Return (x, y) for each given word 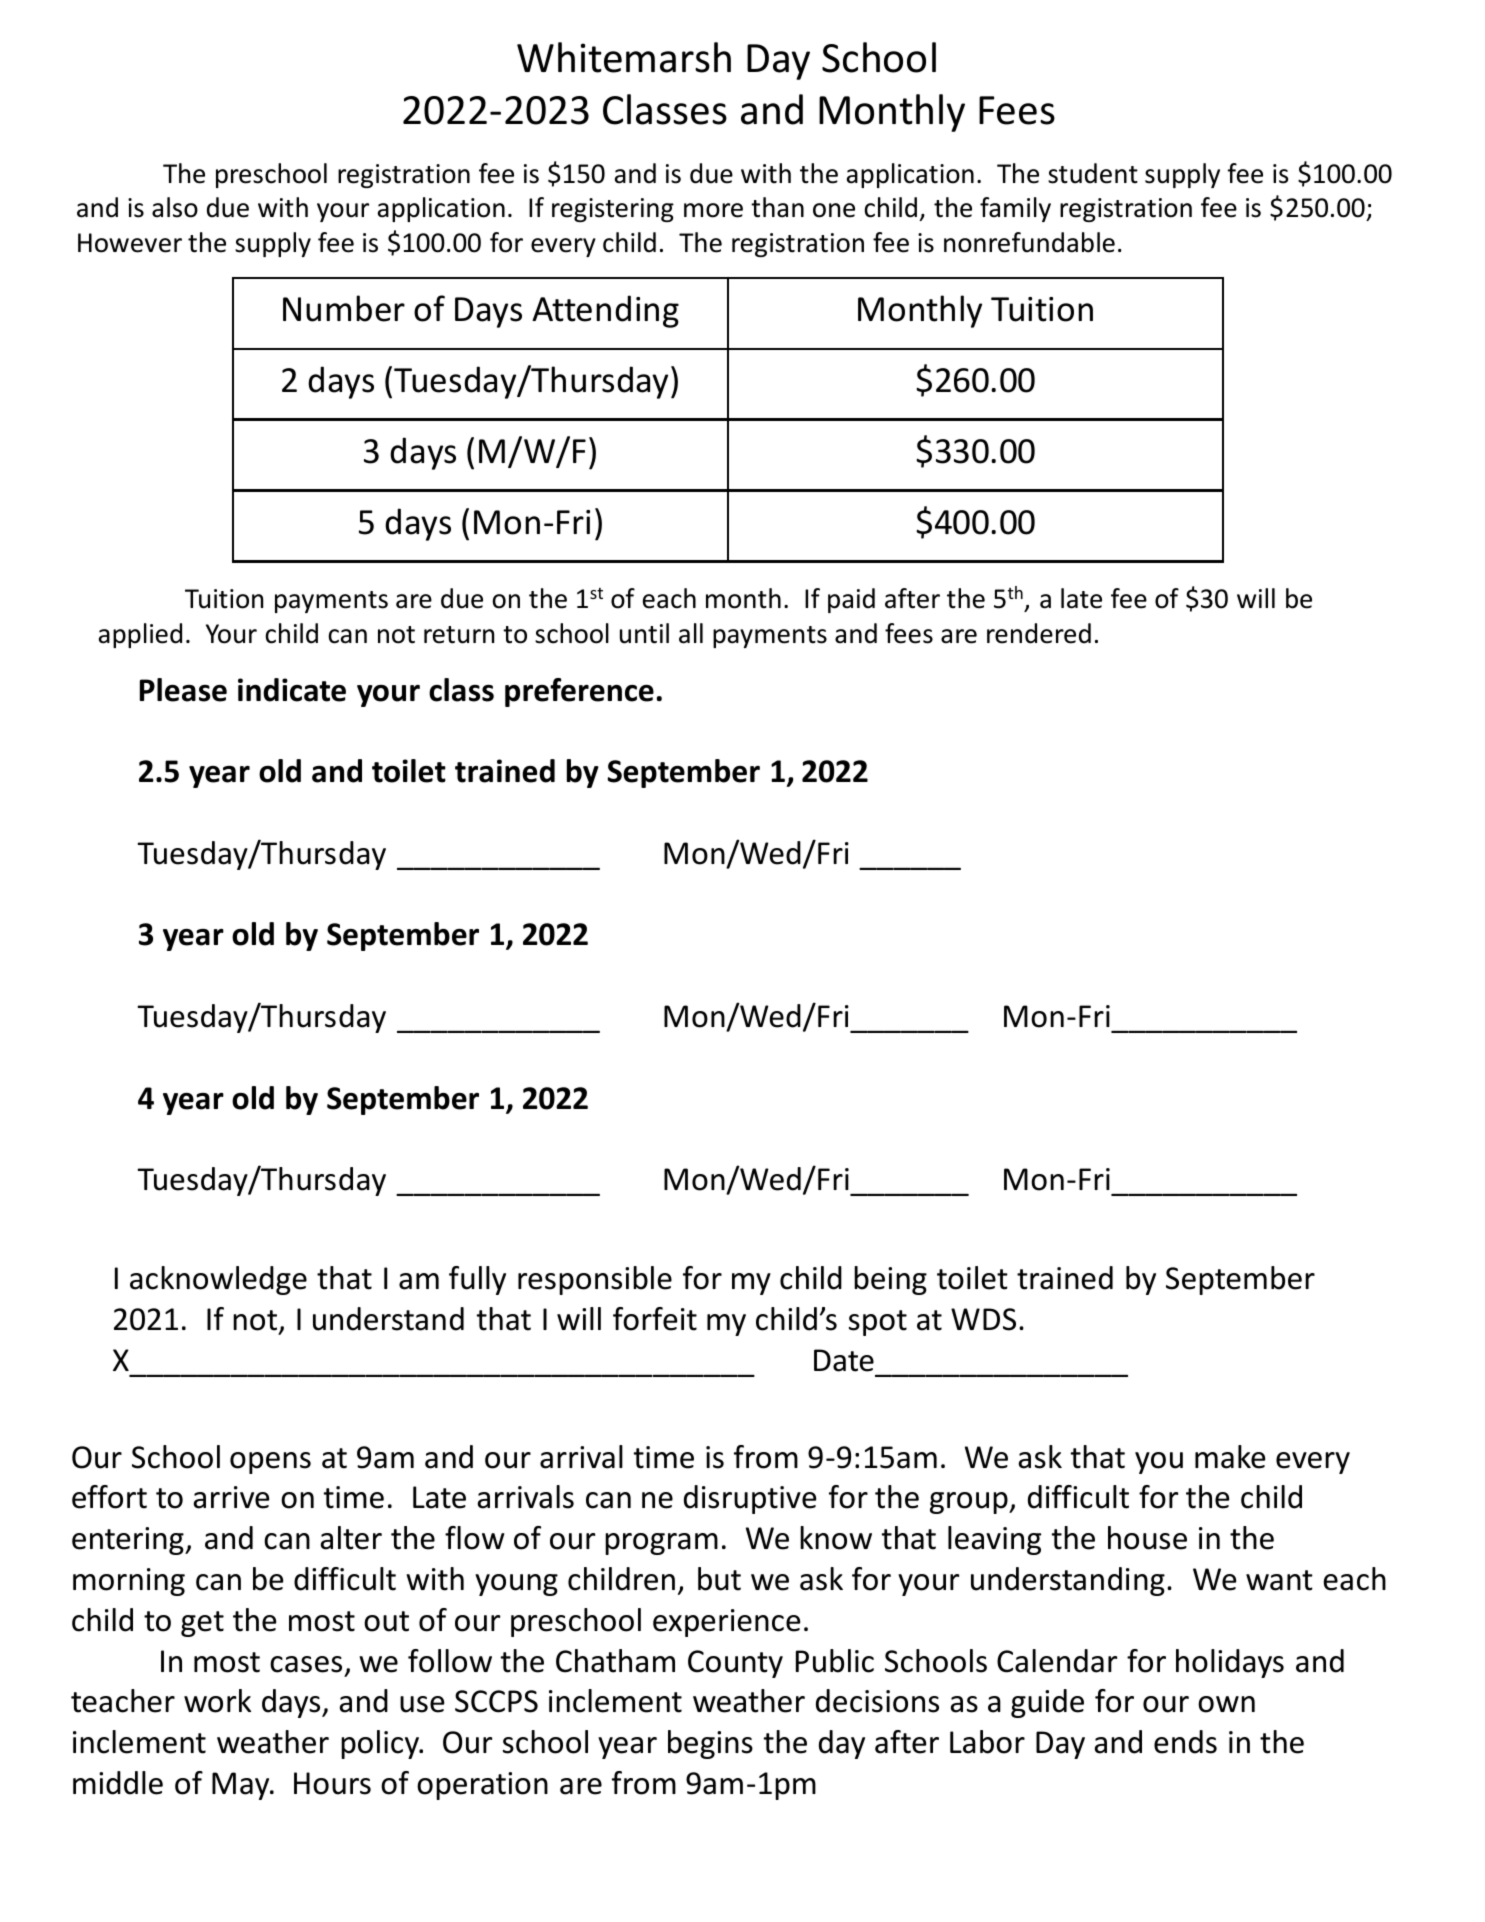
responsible (595, 1280)
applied (140, 635)
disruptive (750, 1499)
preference (579, 692)
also (175, 207)
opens (270, 1463)
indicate (292, 690)
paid (851, 600)
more (713, 210)
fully (477, 1280)
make (1230, 1457)
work (217, 1701)
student (1093, 173)
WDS (983, 1319)
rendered (1039, 633)
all (691, 633)
